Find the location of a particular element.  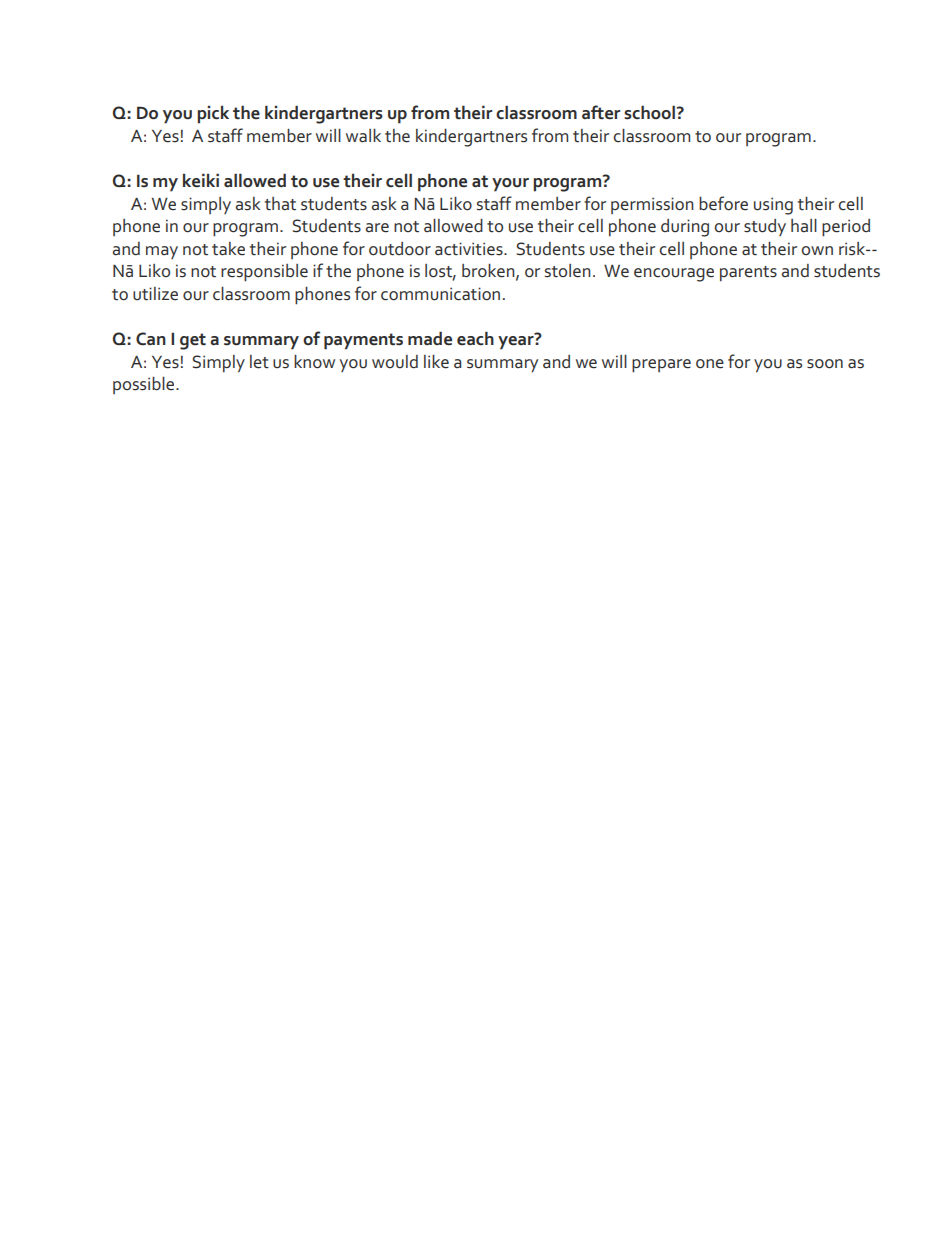

parents is located at coordinates (748, 274).
